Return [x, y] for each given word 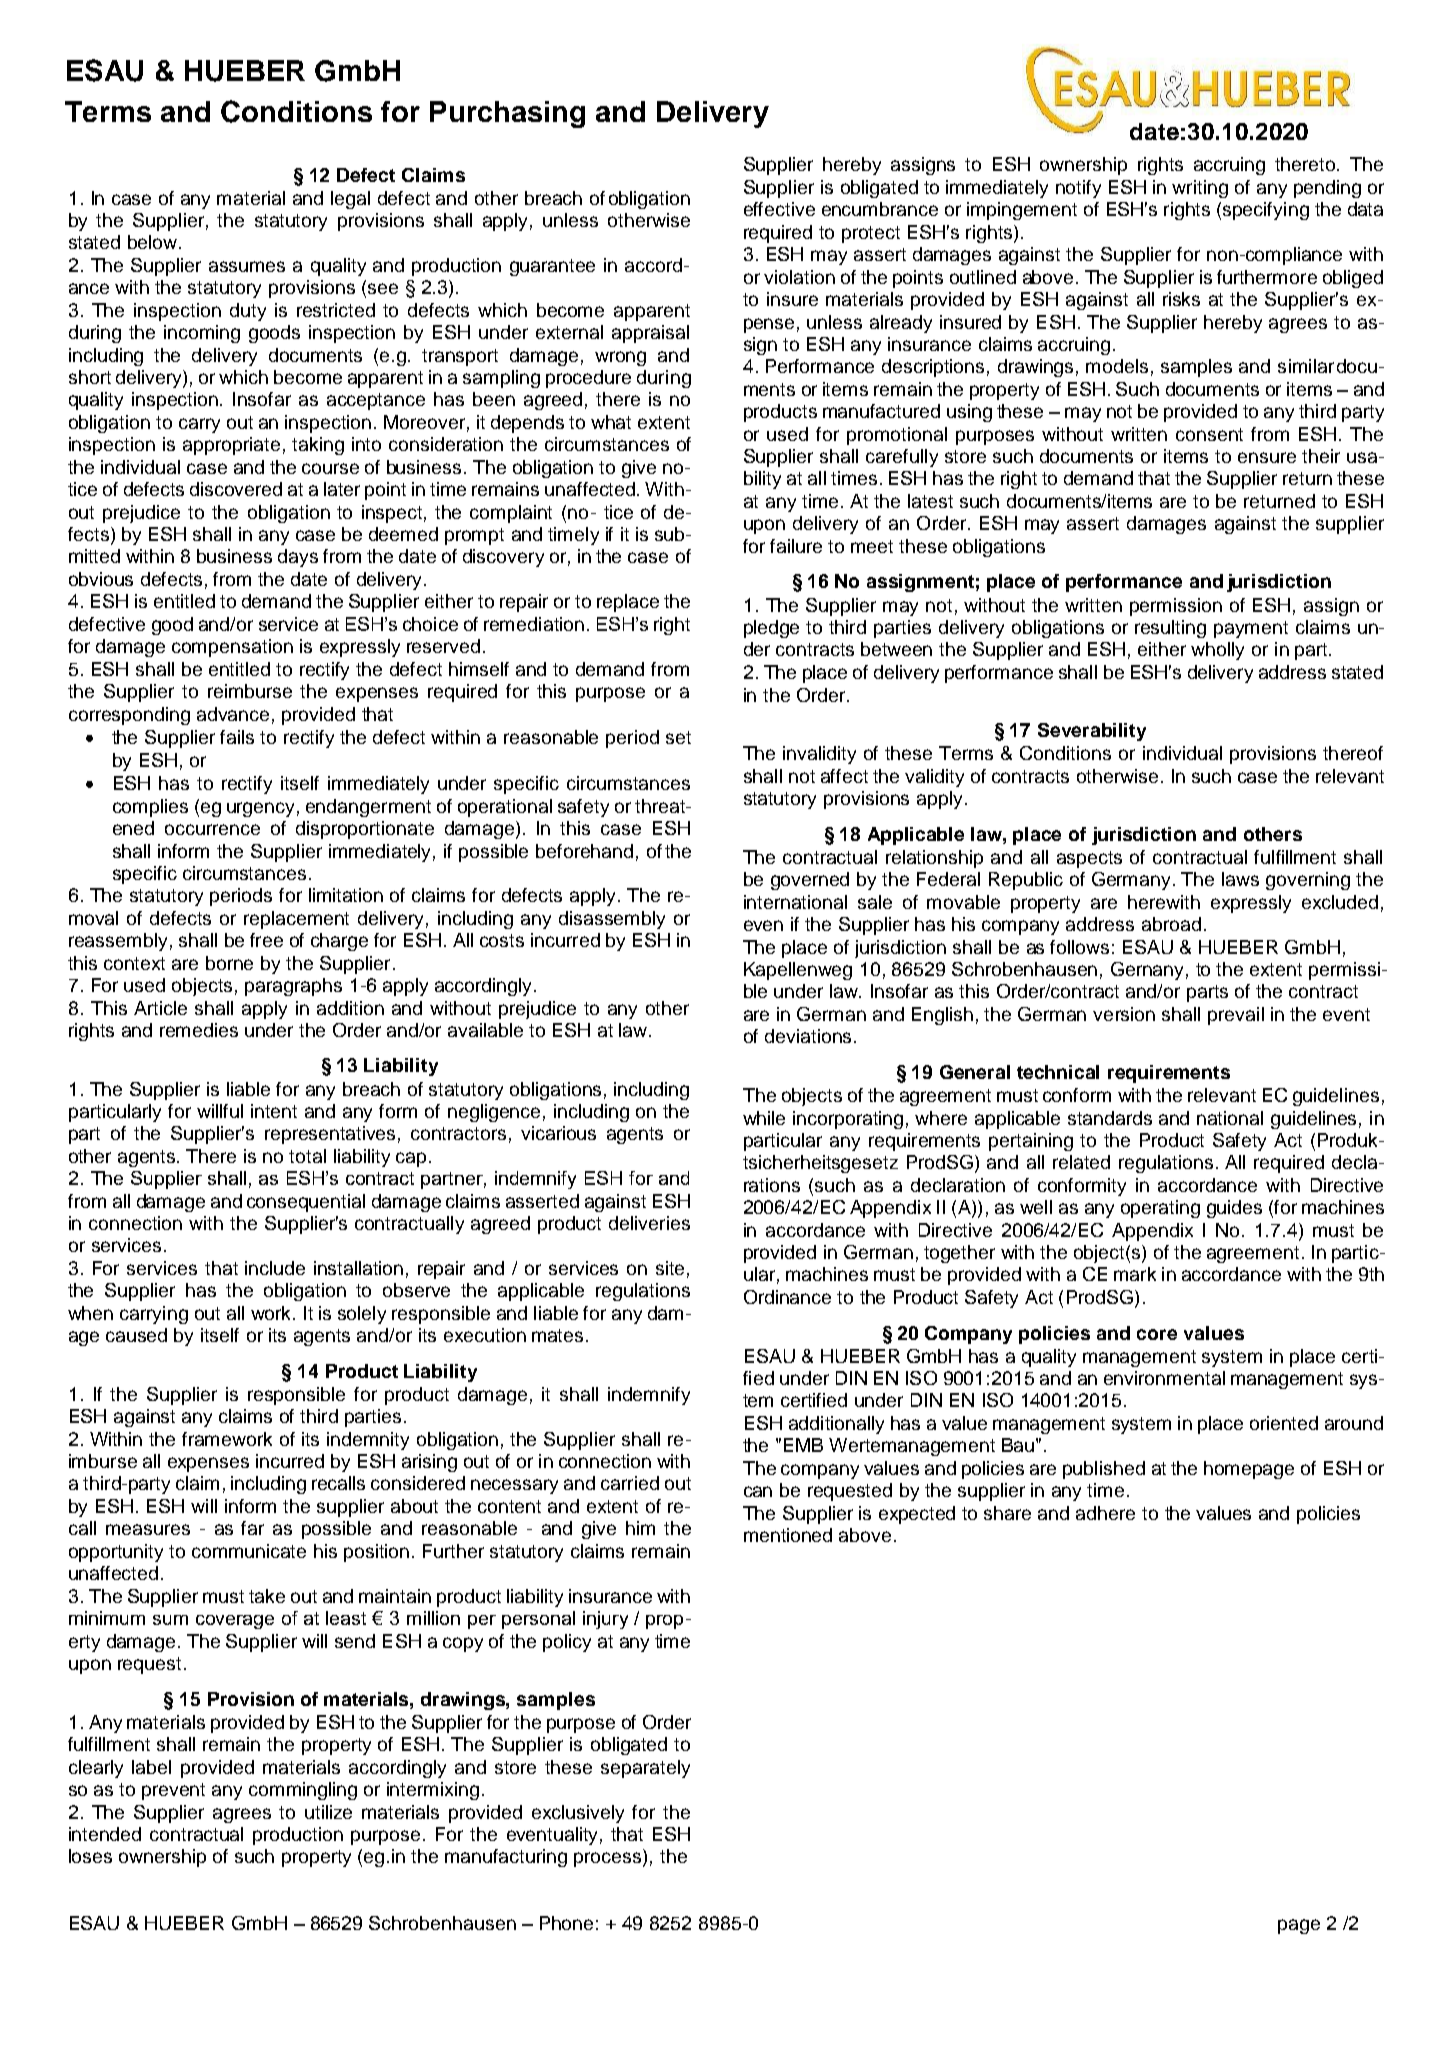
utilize [328, 1812]
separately [645, 1769]
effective [779, 209]
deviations [808, 1036]
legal [350, 200]
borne [229, 963]
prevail [1236, 1016]
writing [1200, 189]
